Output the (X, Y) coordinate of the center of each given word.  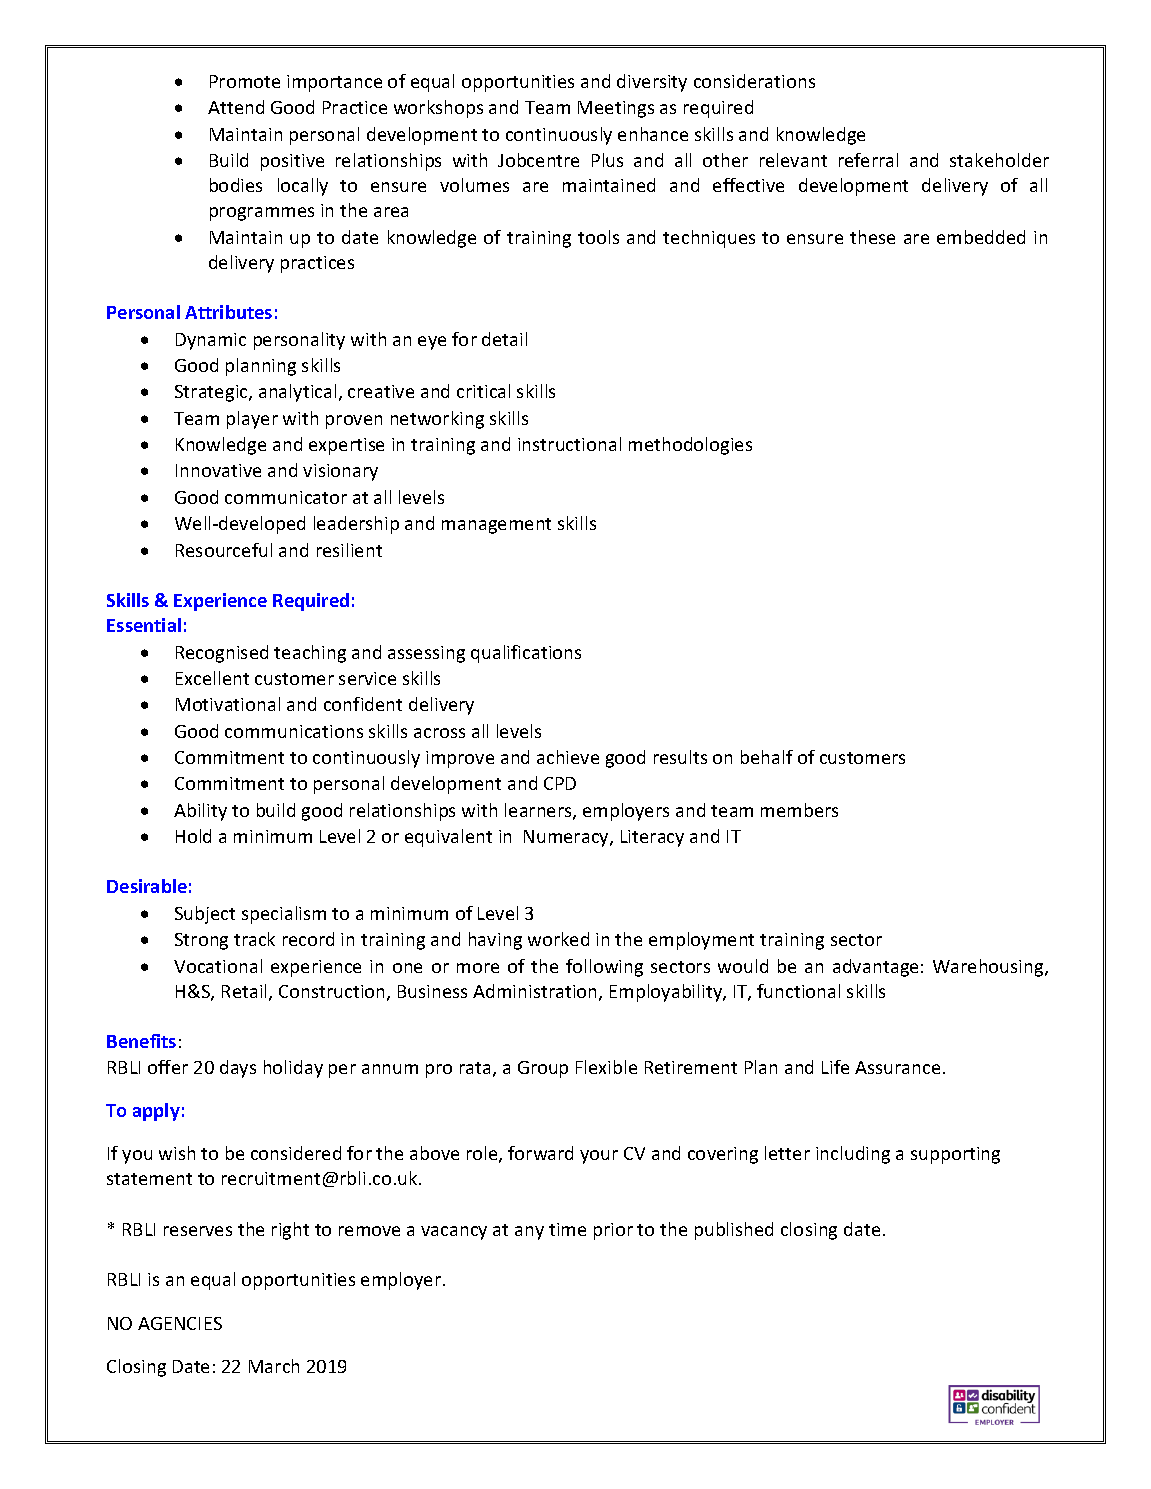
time (567, 1229)
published (734, 1231)
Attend (236, 107)
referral (868, 160)
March (274, 1366)
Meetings (616, 109)
